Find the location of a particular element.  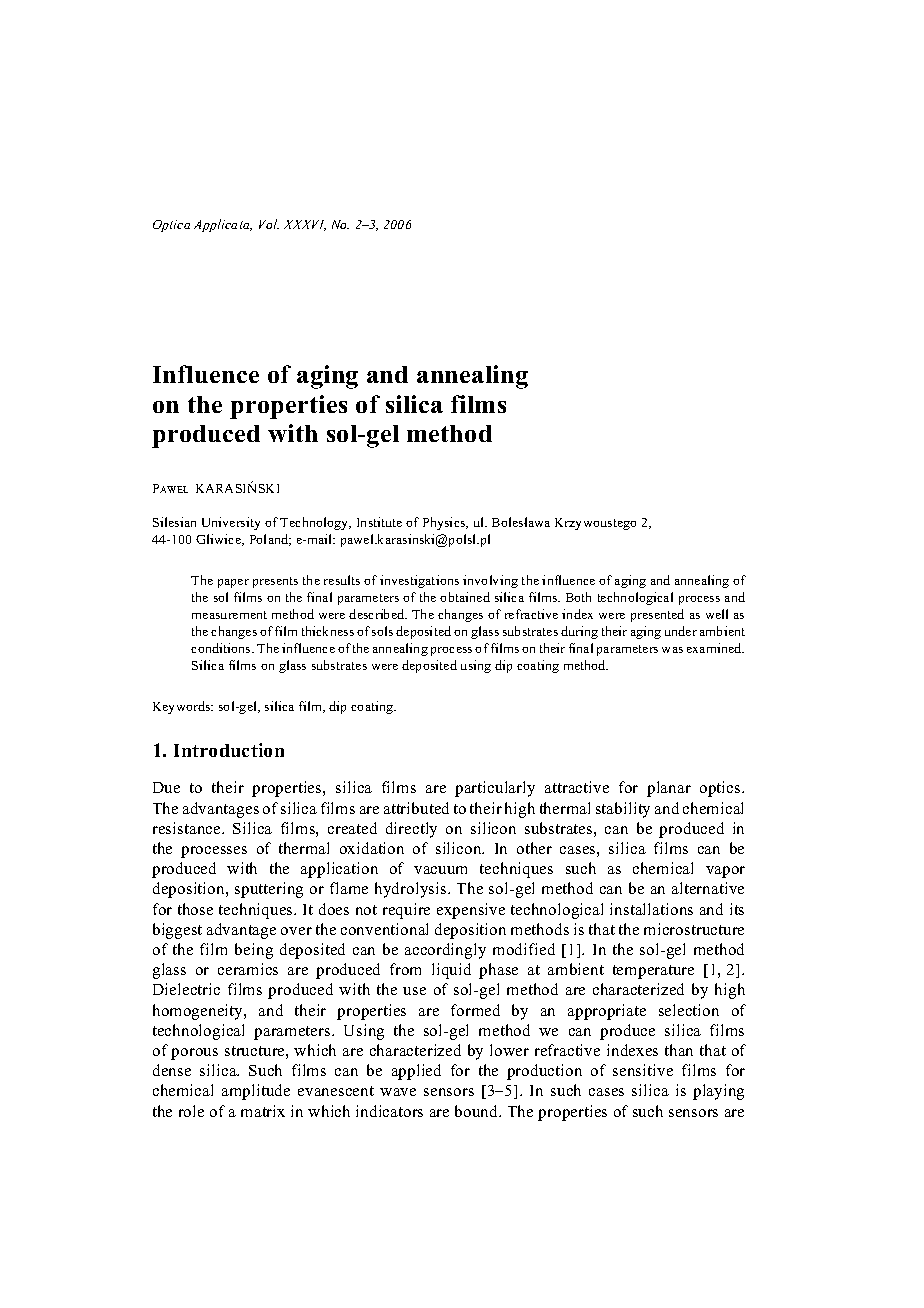

Both is located at coordinates (578, 597).
